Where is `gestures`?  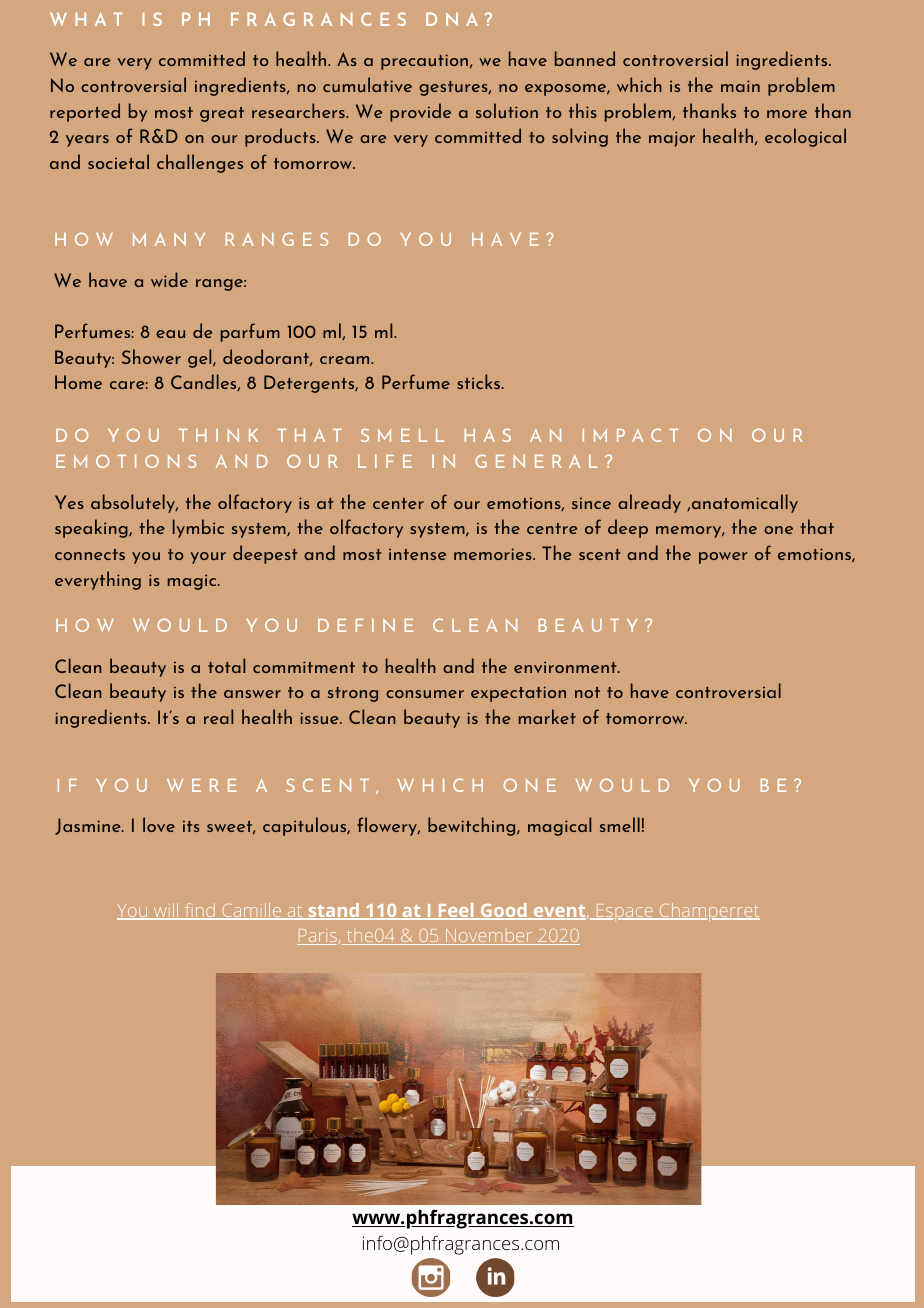 gestures is located at coordinates (454, 88).
